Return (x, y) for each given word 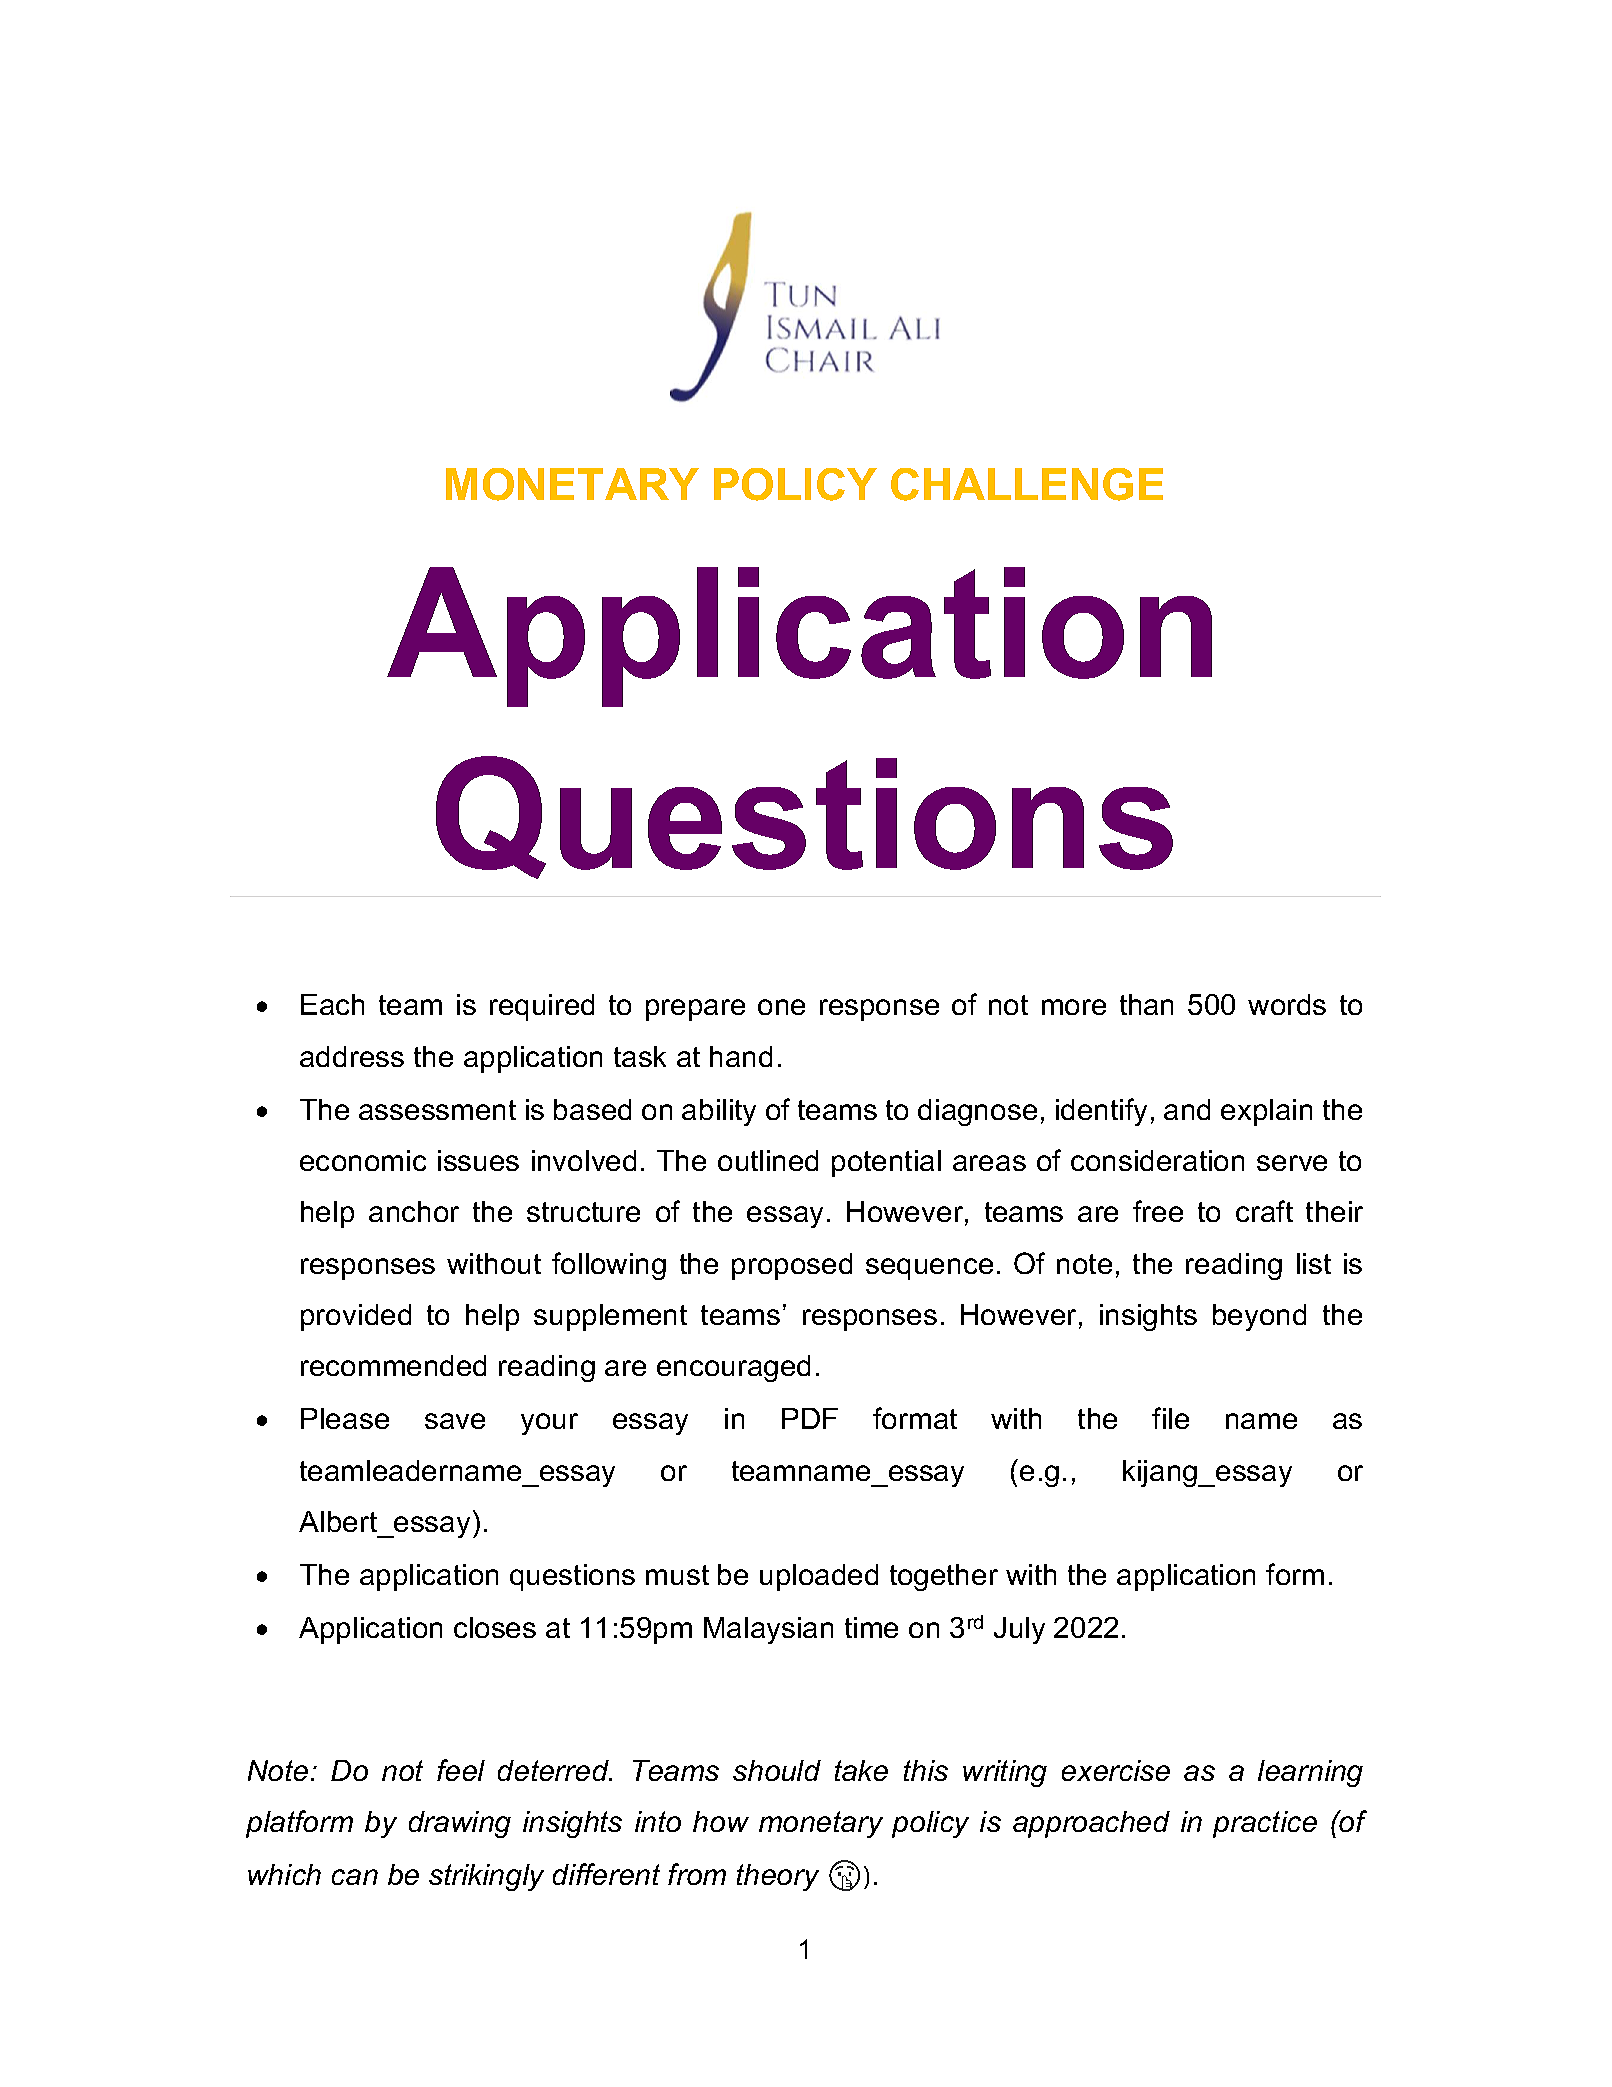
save (455, 1421)
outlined (768, 1160)
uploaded (819, 1577)
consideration (1157, 1160)
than (1146, 1004)
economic (363, 1160)
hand (741, 1056)
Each (332, 1004)
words (1287, 1004)
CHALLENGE (1027, 484)
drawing (460, 1824)
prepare (695, 1010)
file (1170, 1418)
